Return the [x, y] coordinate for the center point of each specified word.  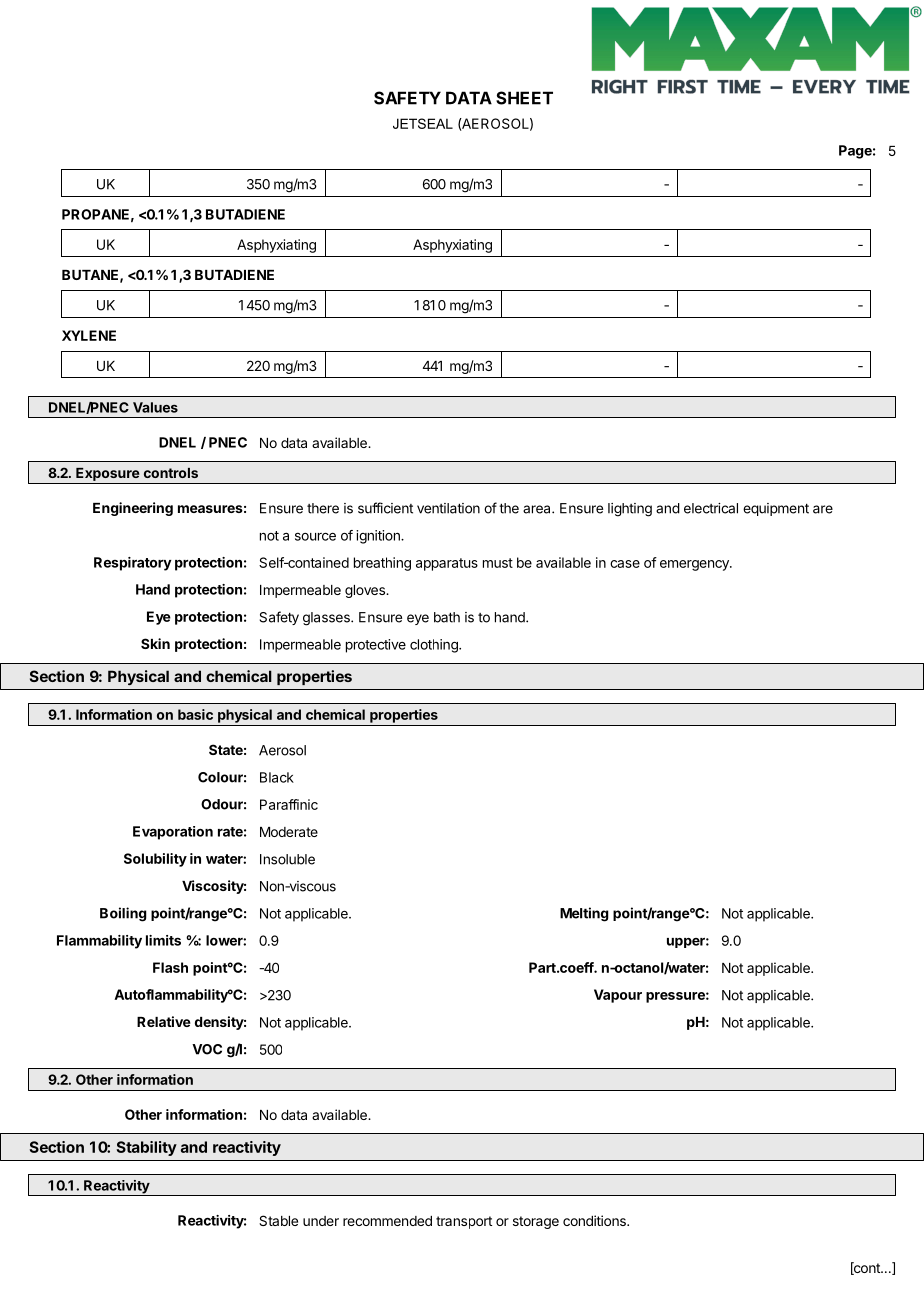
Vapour [618, 996]
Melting [584, 914]
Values [155, 407]
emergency [695, 565]
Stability [147, 1148]
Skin [155, 643]
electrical [711, 508]
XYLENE [89, 335]
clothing [435, 646]
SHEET [524, 98]
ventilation [448, 508]
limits [163, 940]
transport [464, 1222]
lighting [630, 510]
